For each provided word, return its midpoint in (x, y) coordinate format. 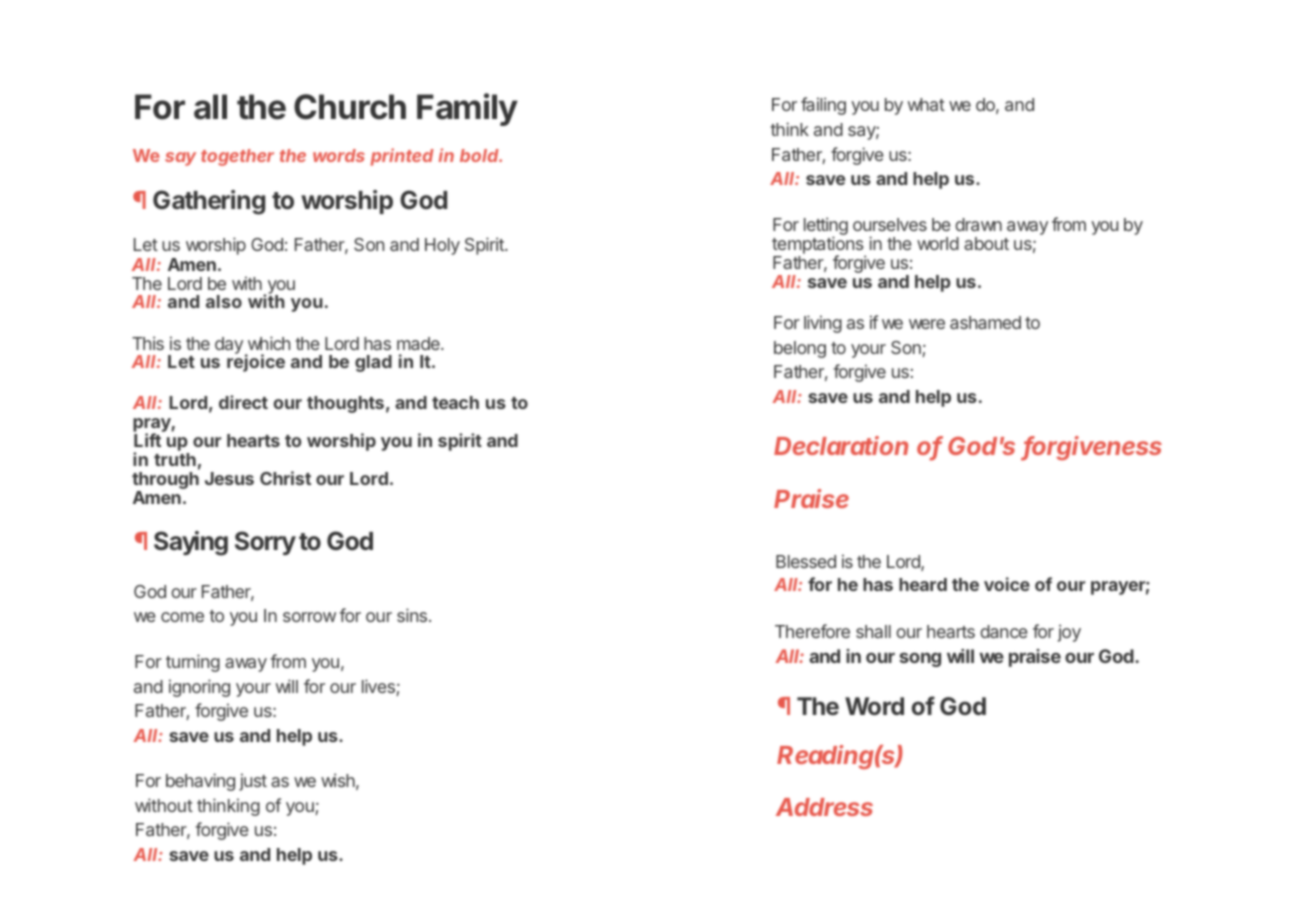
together (237, 157)
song (920, 659)
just (253, 782)
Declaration (841, 445)
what (926, 104)
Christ (285, 478)
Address (824, 807)
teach (455, 402)
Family (467, 109)
